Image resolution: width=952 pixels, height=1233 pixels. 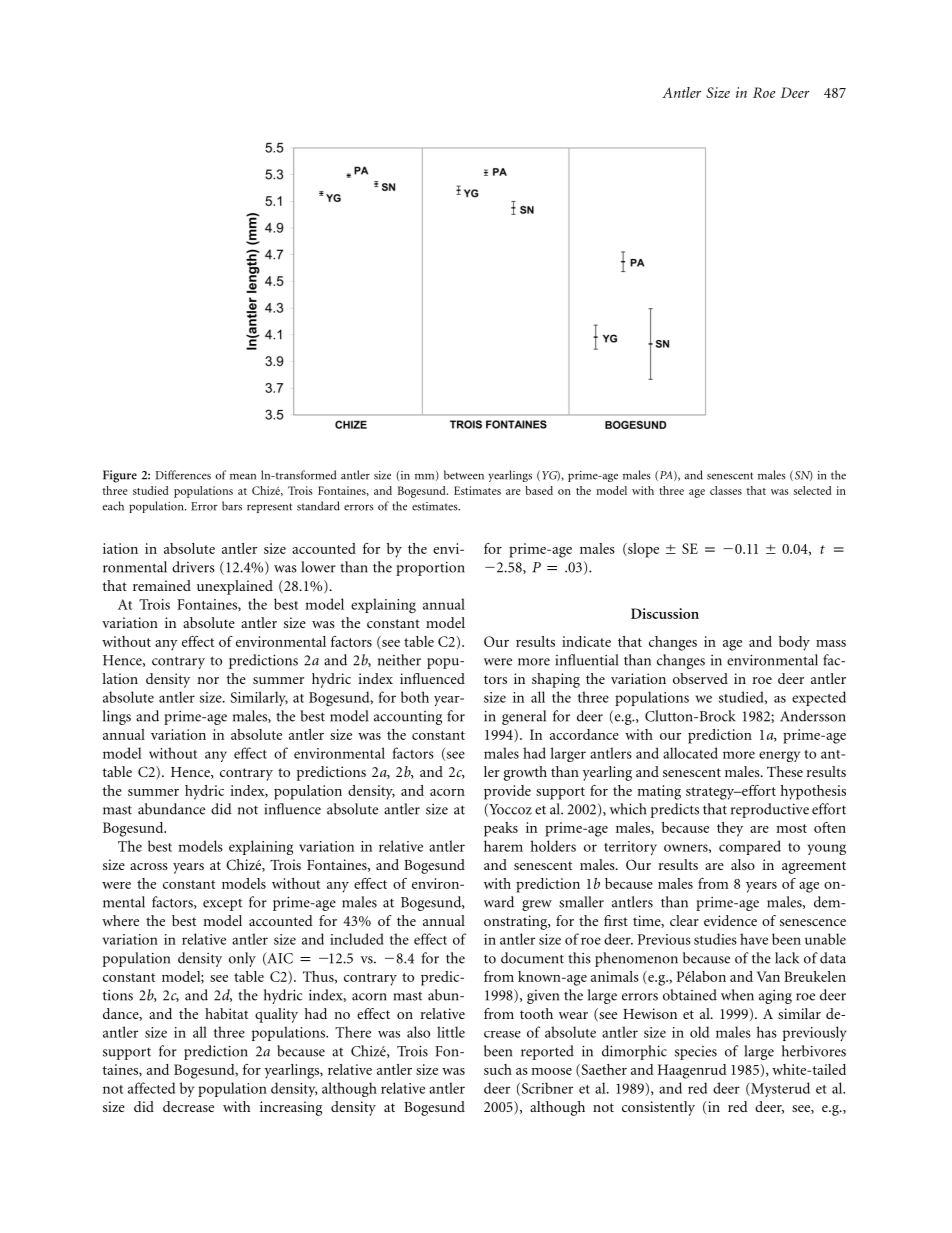 What do you see at coordinates (149, 866) in the screenshot?
I see `across` at bounding box center [149, 866].
